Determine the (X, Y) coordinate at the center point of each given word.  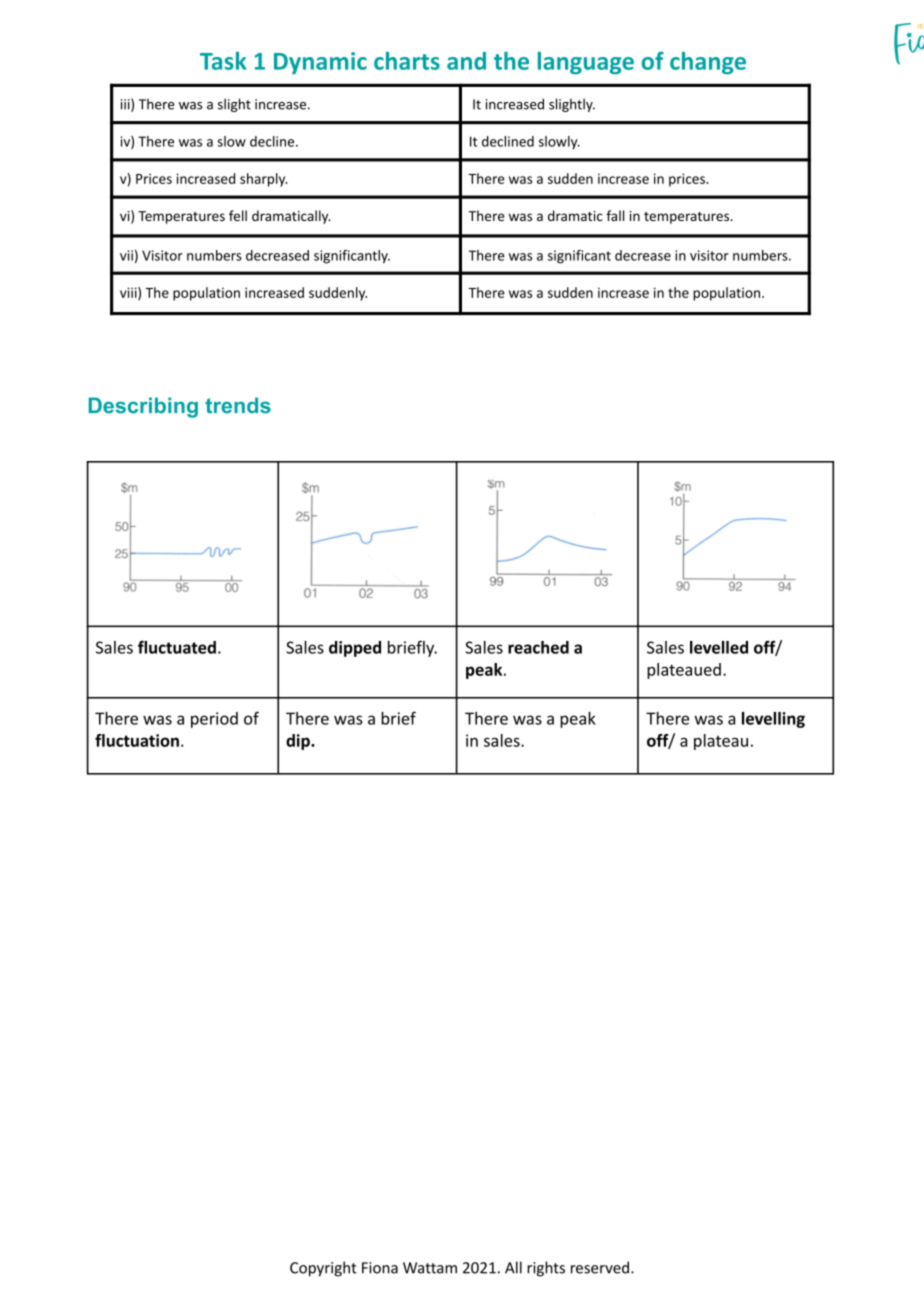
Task (223, 61)
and (466, 61)
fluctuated (177, 647)
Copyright (323, 1269)
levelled (719, 647)
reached (538, 647)
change (708, 63)
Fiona (380, 1268)
